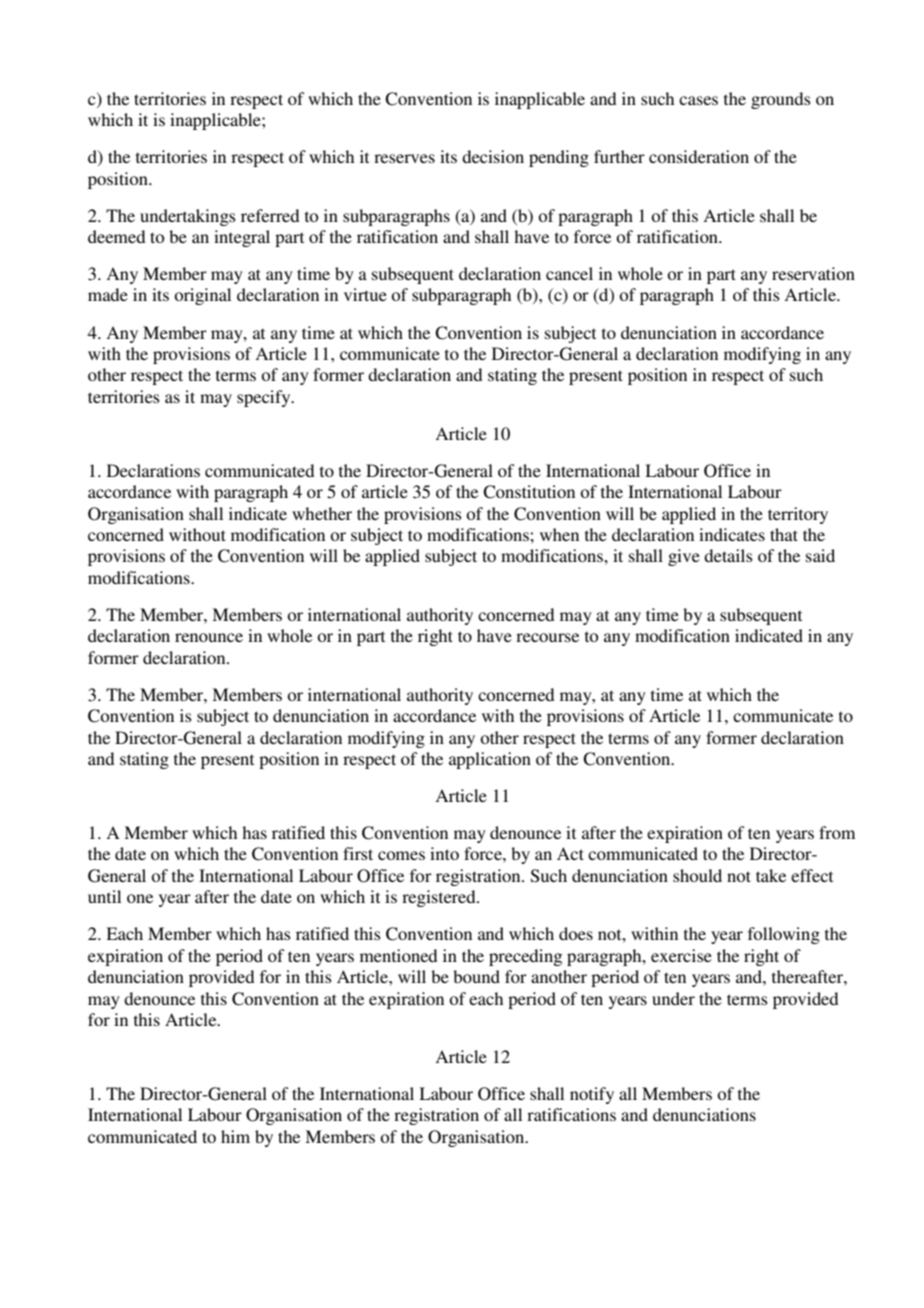  I want to click on exercise, so click(681, 955).
